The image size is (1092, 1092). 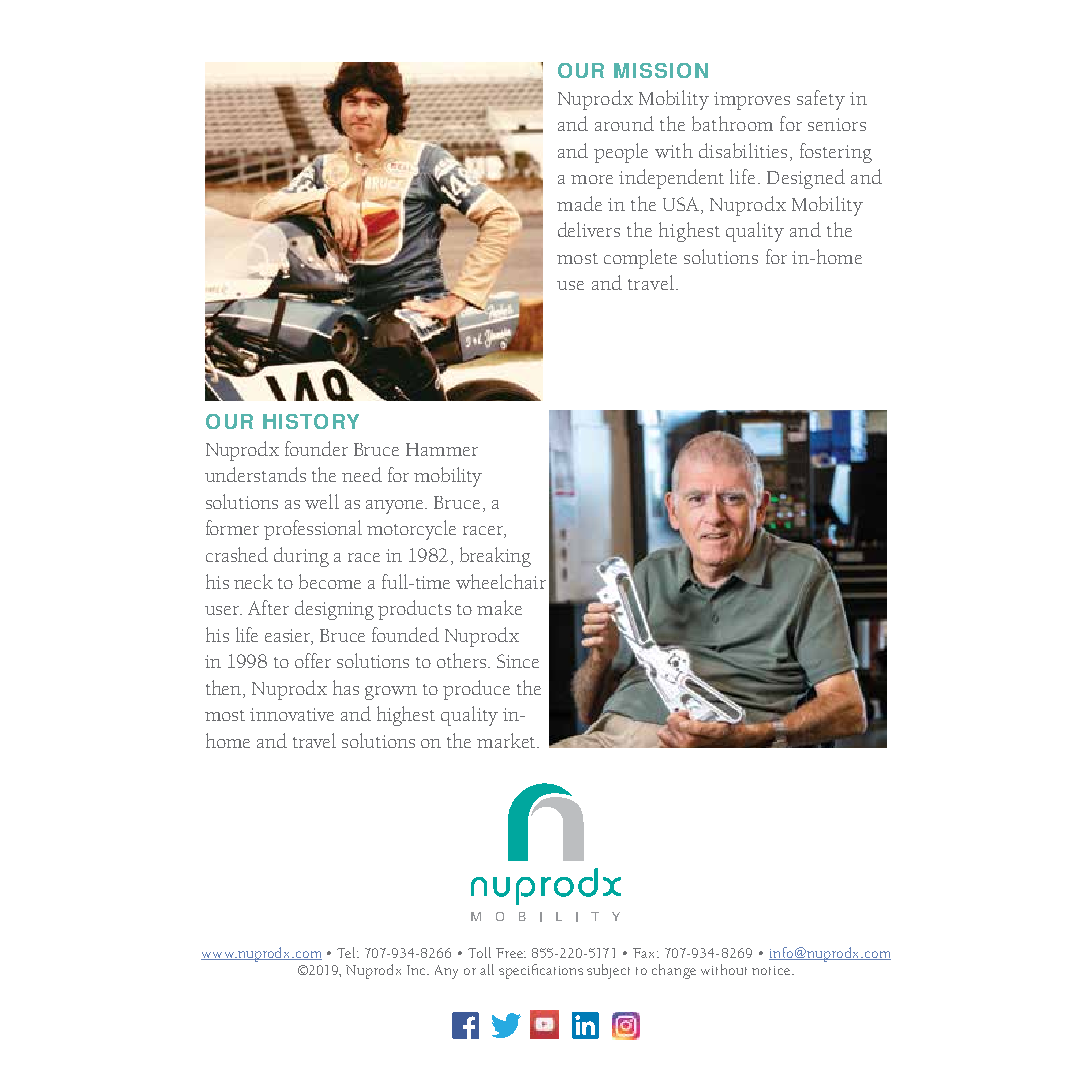 I want to click on more, so click(x=592, y=179).
